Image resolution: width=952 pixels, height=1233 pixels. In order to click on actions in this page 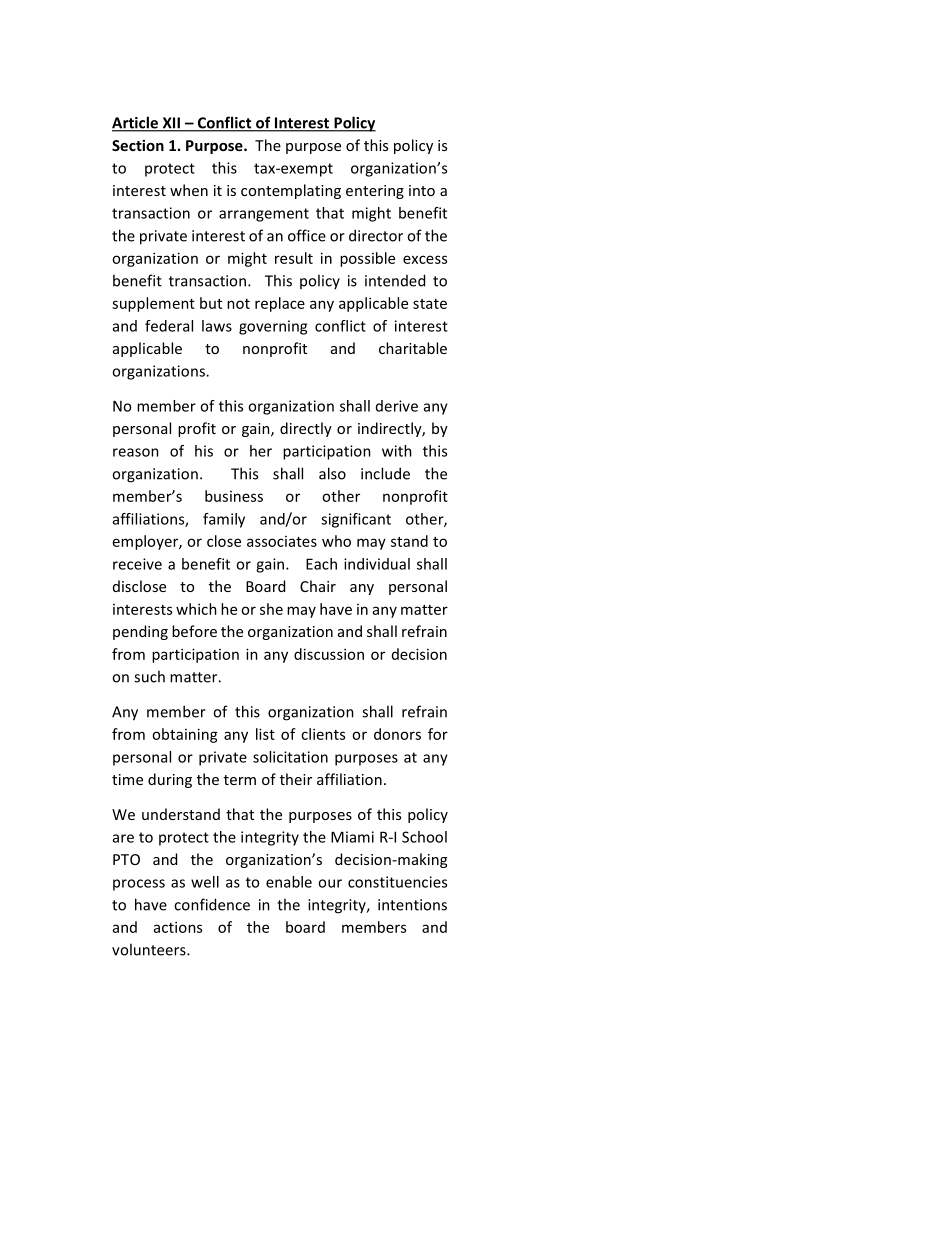, I will do `click(178, 927)`.
